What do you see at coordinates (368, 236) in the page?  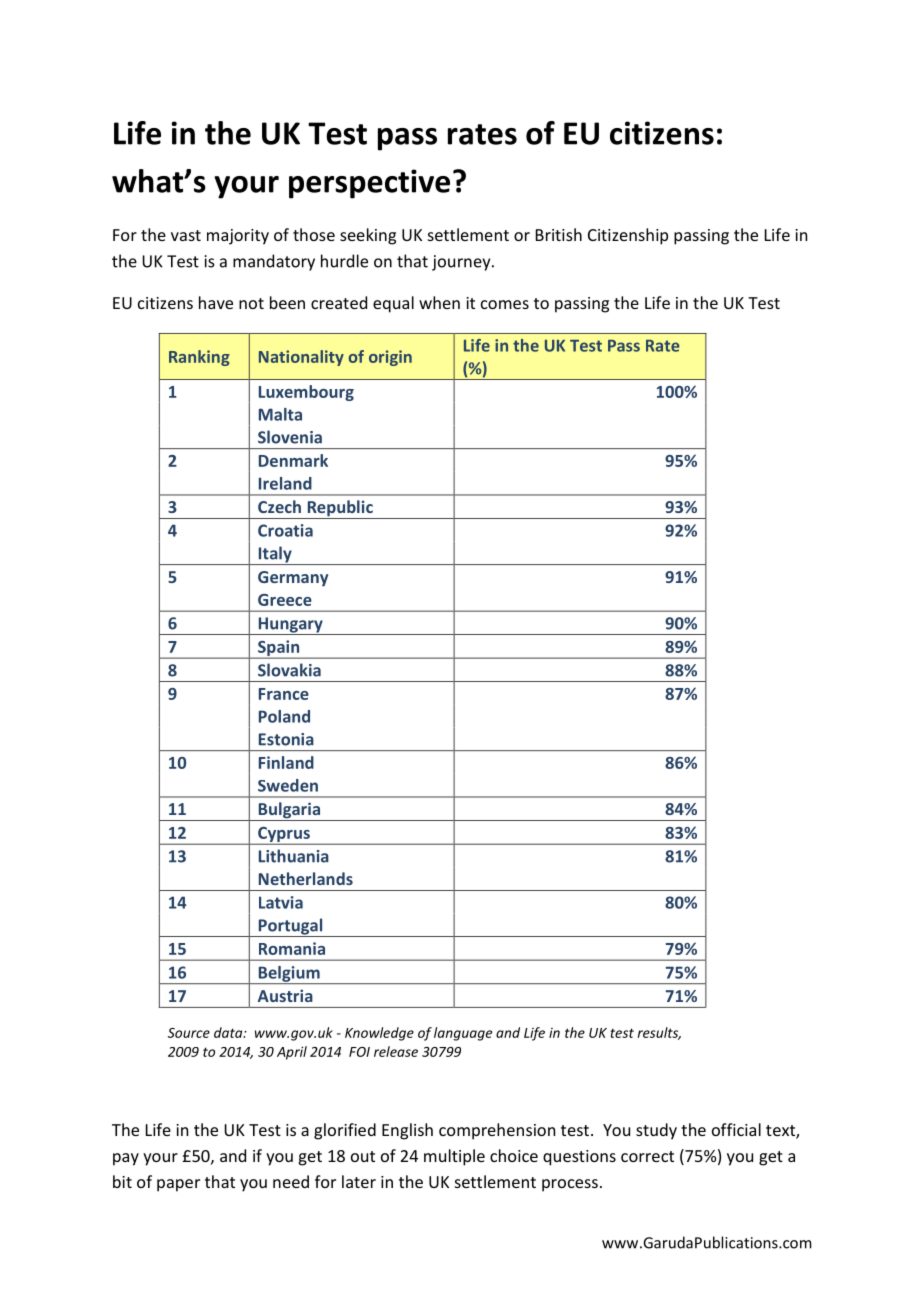 I see `seeking` at bounding box center [368, 236].
